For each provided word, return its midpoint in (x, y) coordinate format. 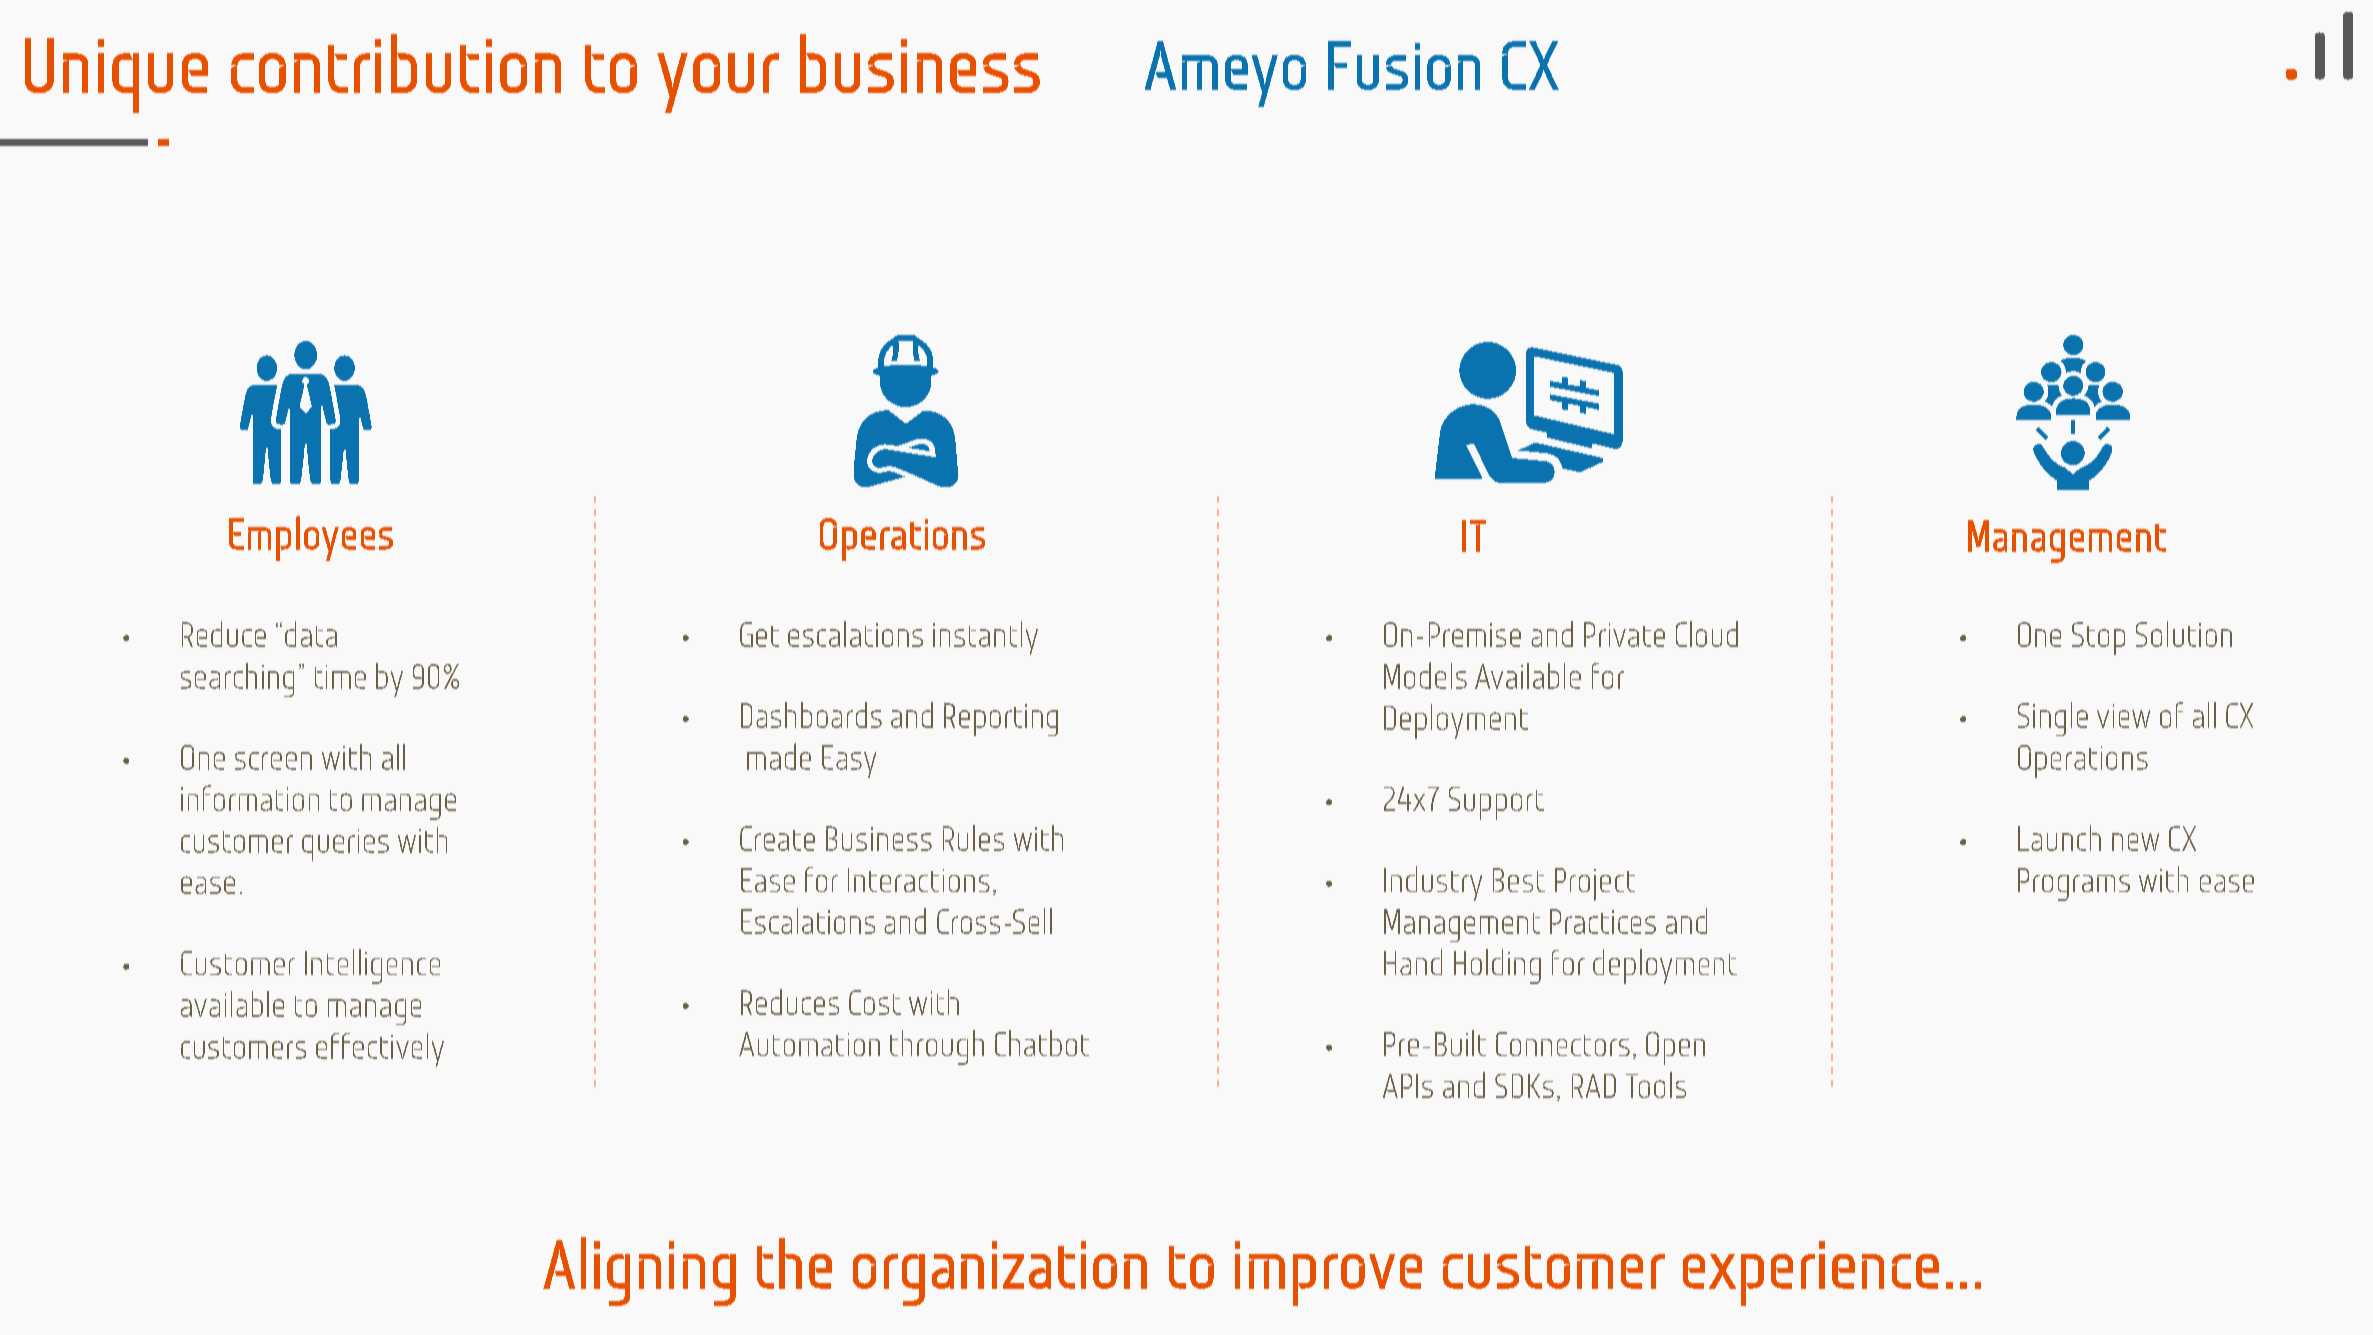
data (311, 634)
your (718, 83)
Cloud (1707, 634)
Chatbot (1042, 1043)
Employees (311, 538)
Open (1675, 1048)
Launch (2059, 838)
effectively (380, 1050)
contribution (396, 63)
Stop (2098, 638)
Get (759, 634)
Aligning (639, 1271)
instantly (985, 638)
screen (273, 761)
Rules (973, 838)
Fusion (1404, 65)
